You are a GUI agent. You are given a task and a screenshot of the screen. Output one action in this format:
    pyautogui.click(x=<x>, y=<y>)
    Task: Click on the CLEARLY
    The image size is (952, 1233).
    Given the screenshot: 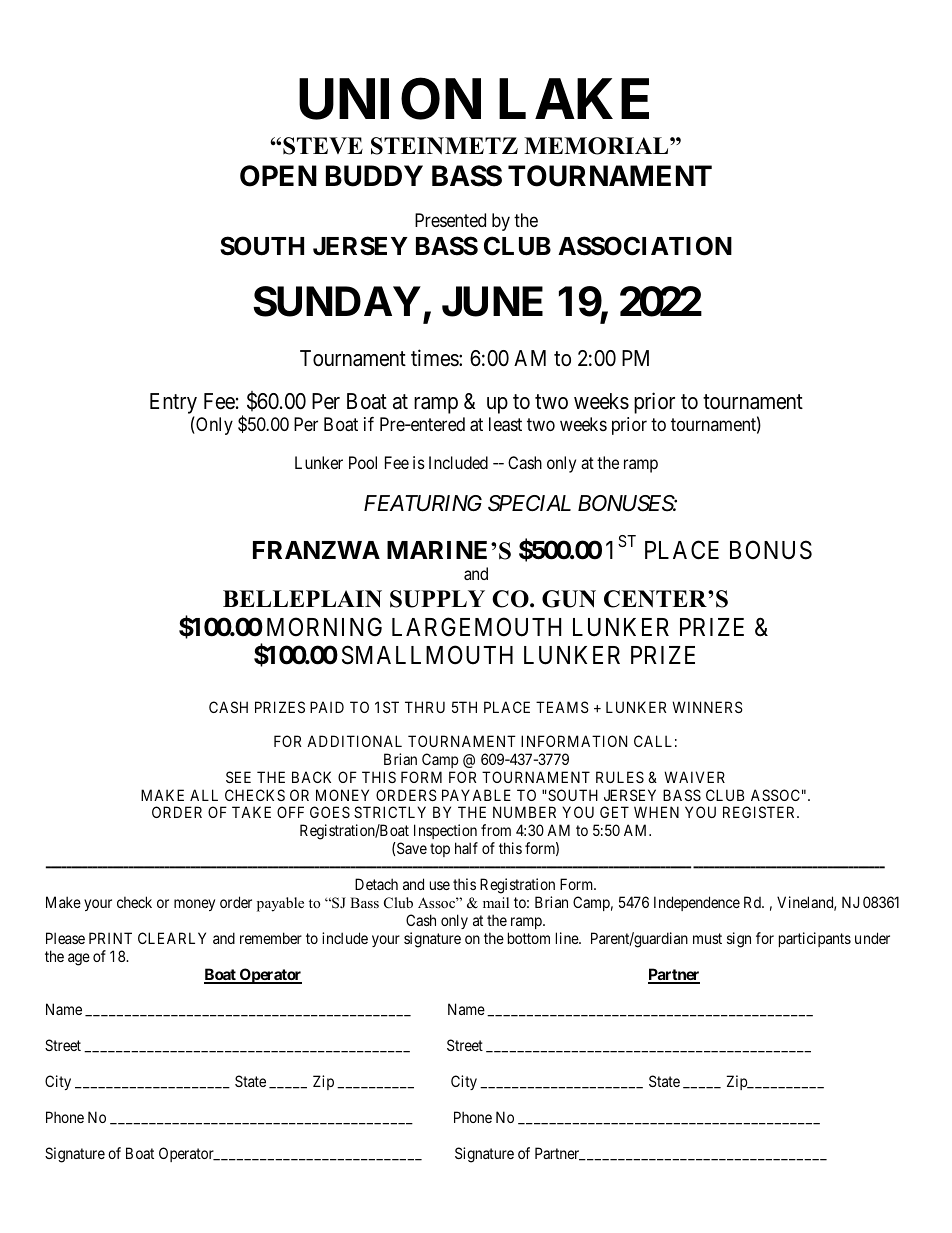 What is the action you would take?
    pyautogui.click(x=172, y=938)
